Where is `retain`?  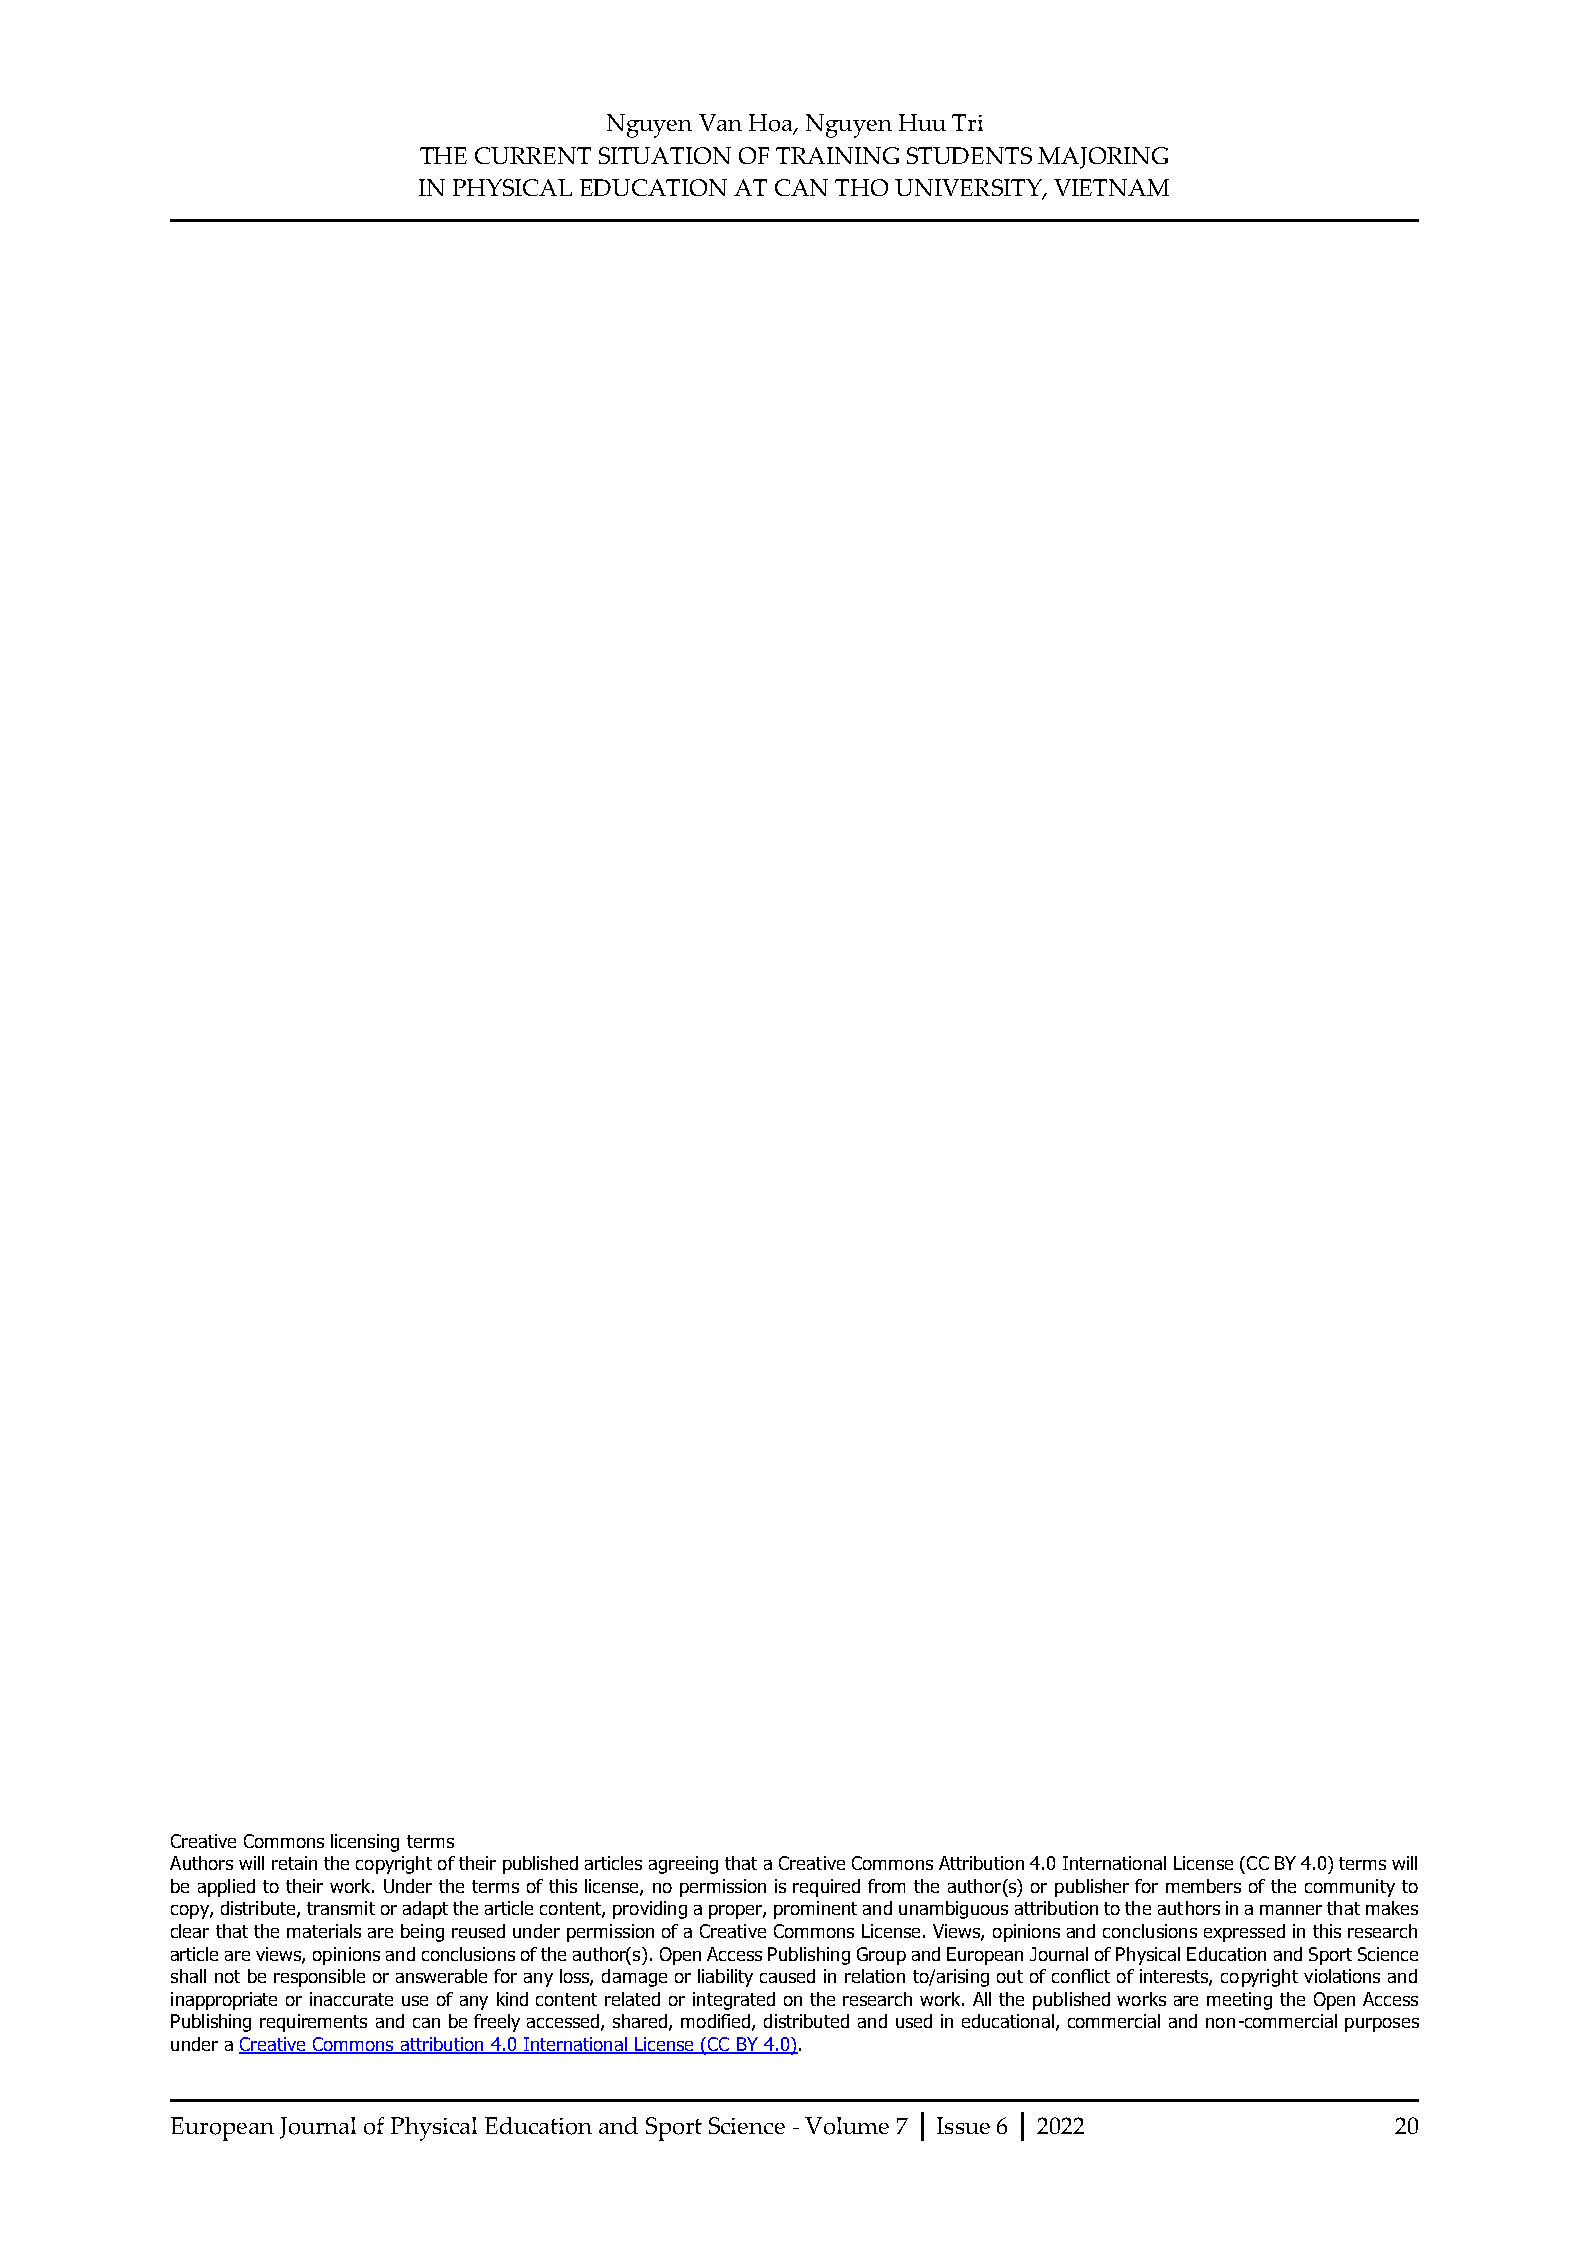 retain is located at coordinates (294, 1863).
